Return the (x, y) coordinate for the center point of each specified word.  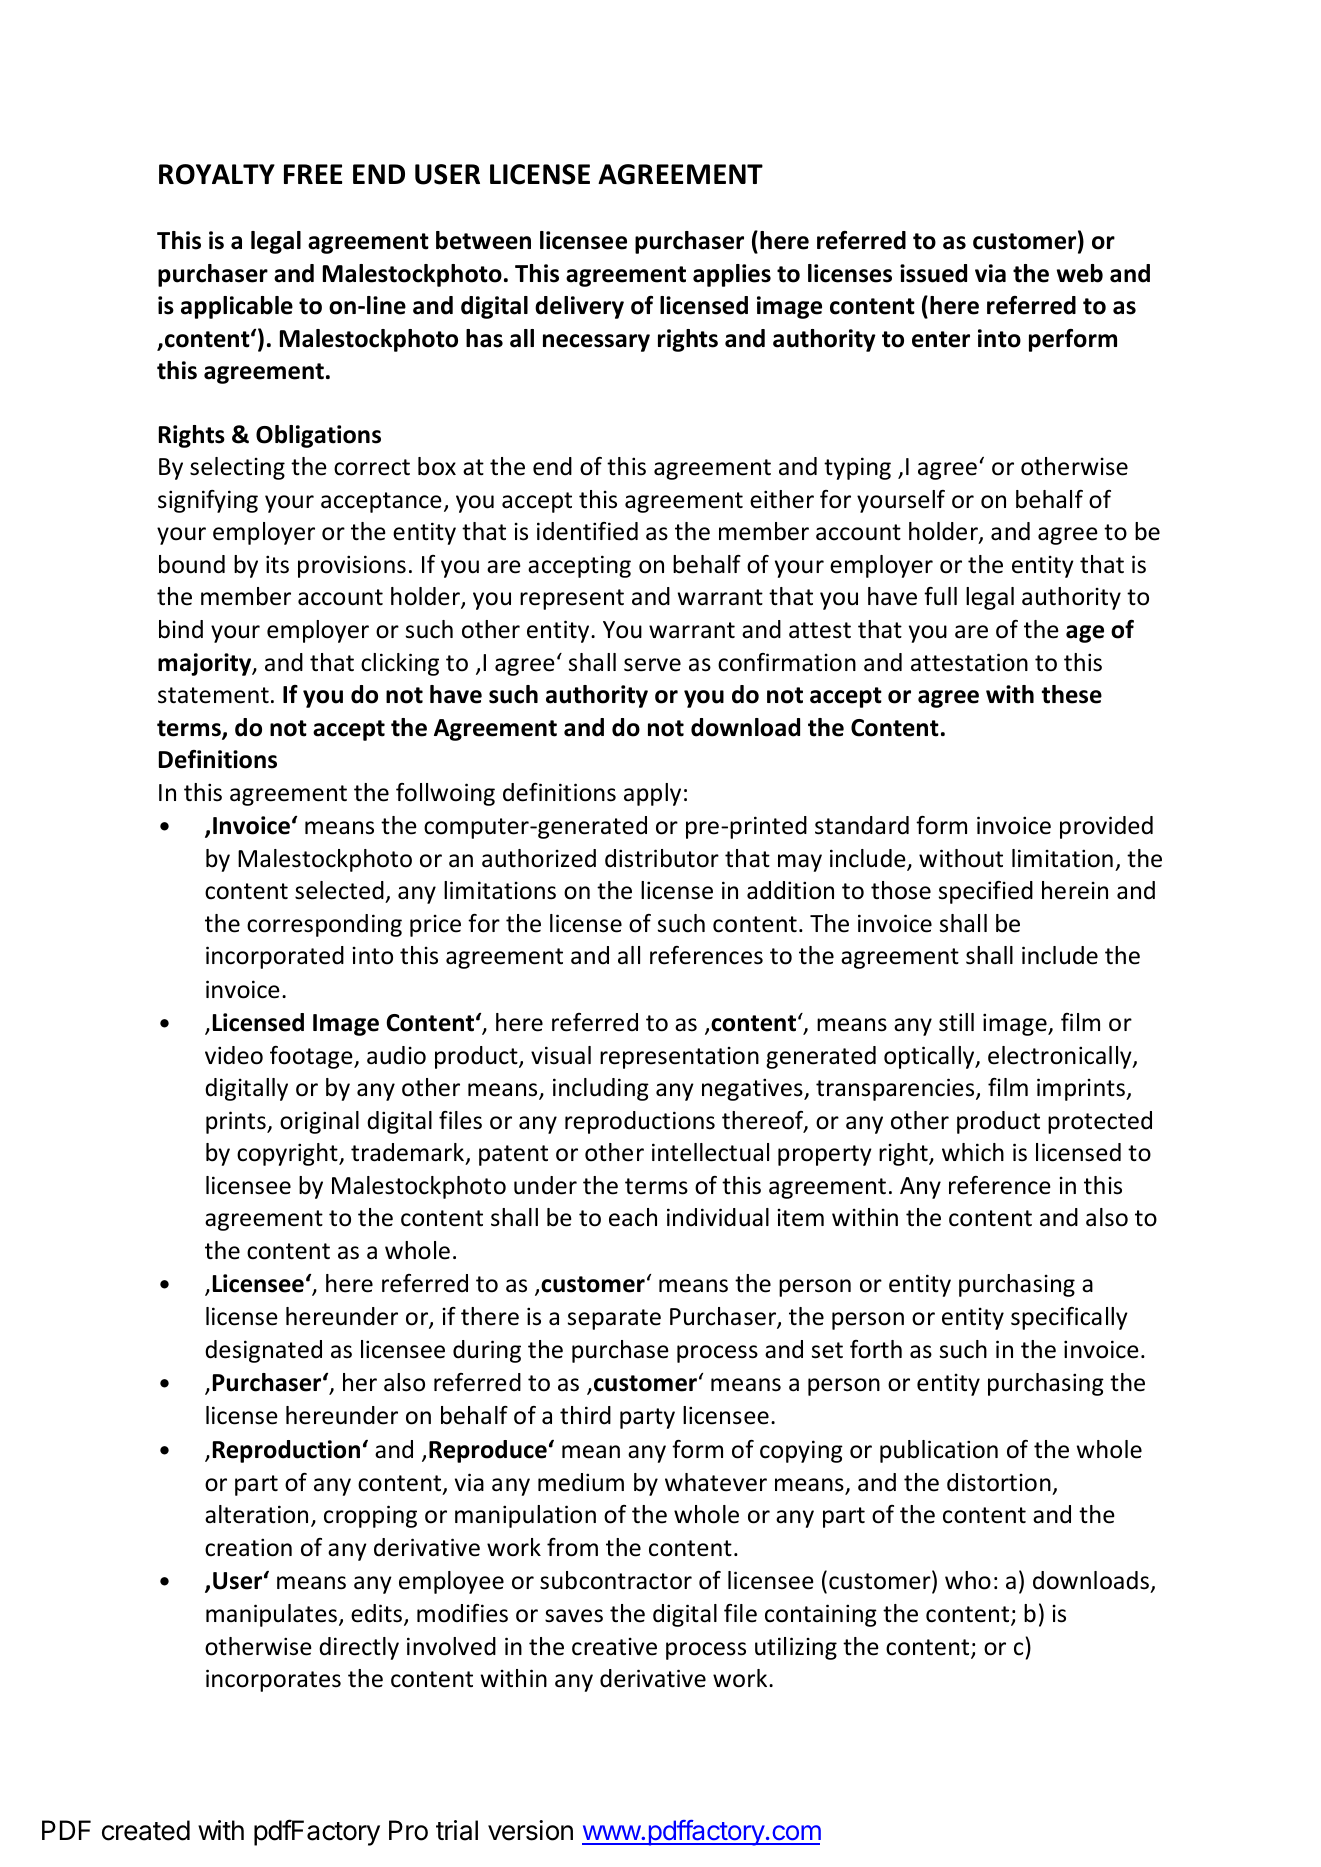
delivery (579, 307)
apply (652, 794)
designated (263, 1351)
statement (213, 695)
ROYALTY (217, 174)
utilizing (796, 1648)
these (1072, 694)
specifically (1069, 1318)
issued (933, 273)
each (633, 1217)
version (530, 1830)
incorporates (273, 1680)
